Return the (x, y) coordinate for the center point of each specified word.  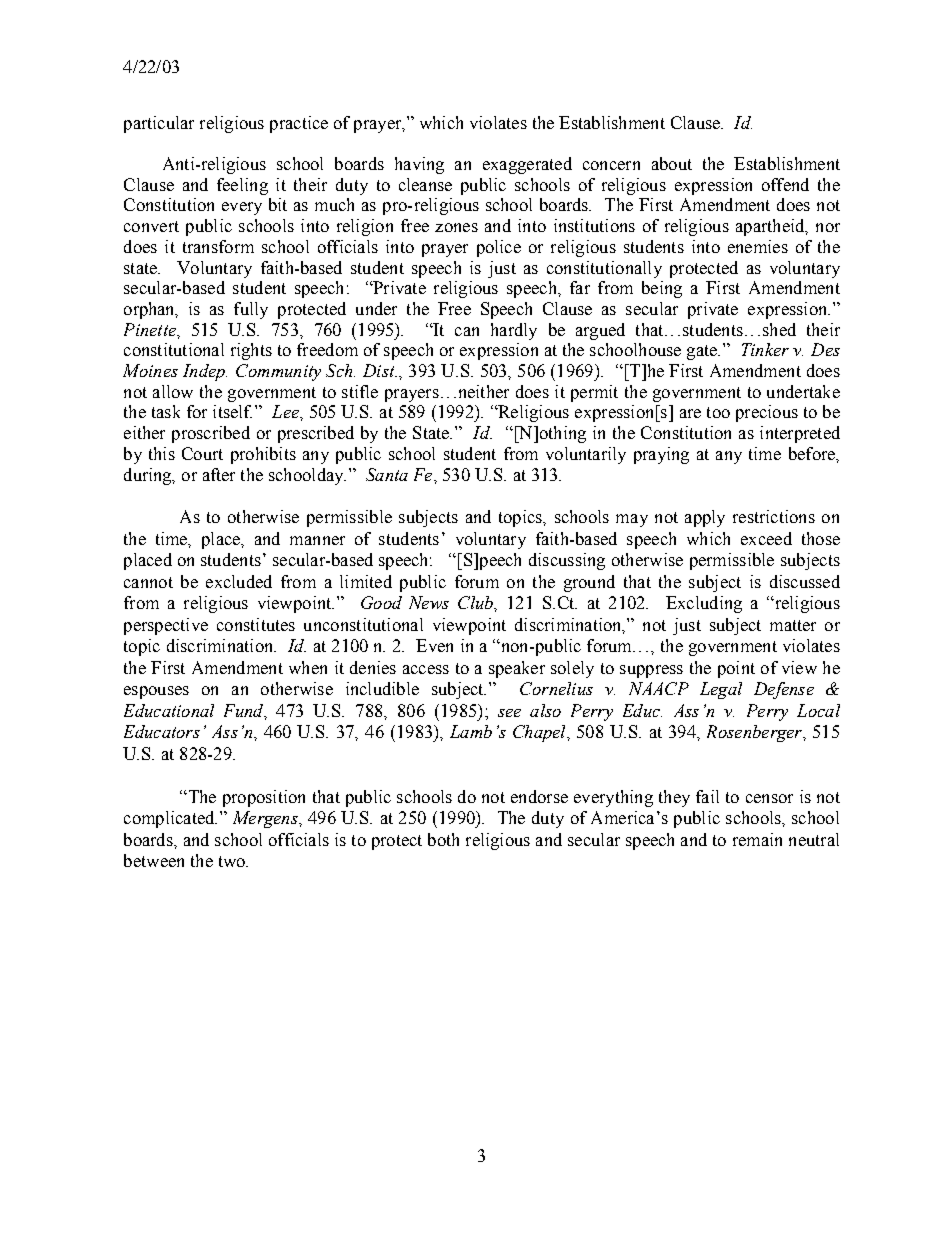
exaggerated (527, 165)
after (219, 474)
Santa (387, 474)
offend (785, 184)
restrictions (774, 516)
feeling (242, 186)
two (233, 861)
